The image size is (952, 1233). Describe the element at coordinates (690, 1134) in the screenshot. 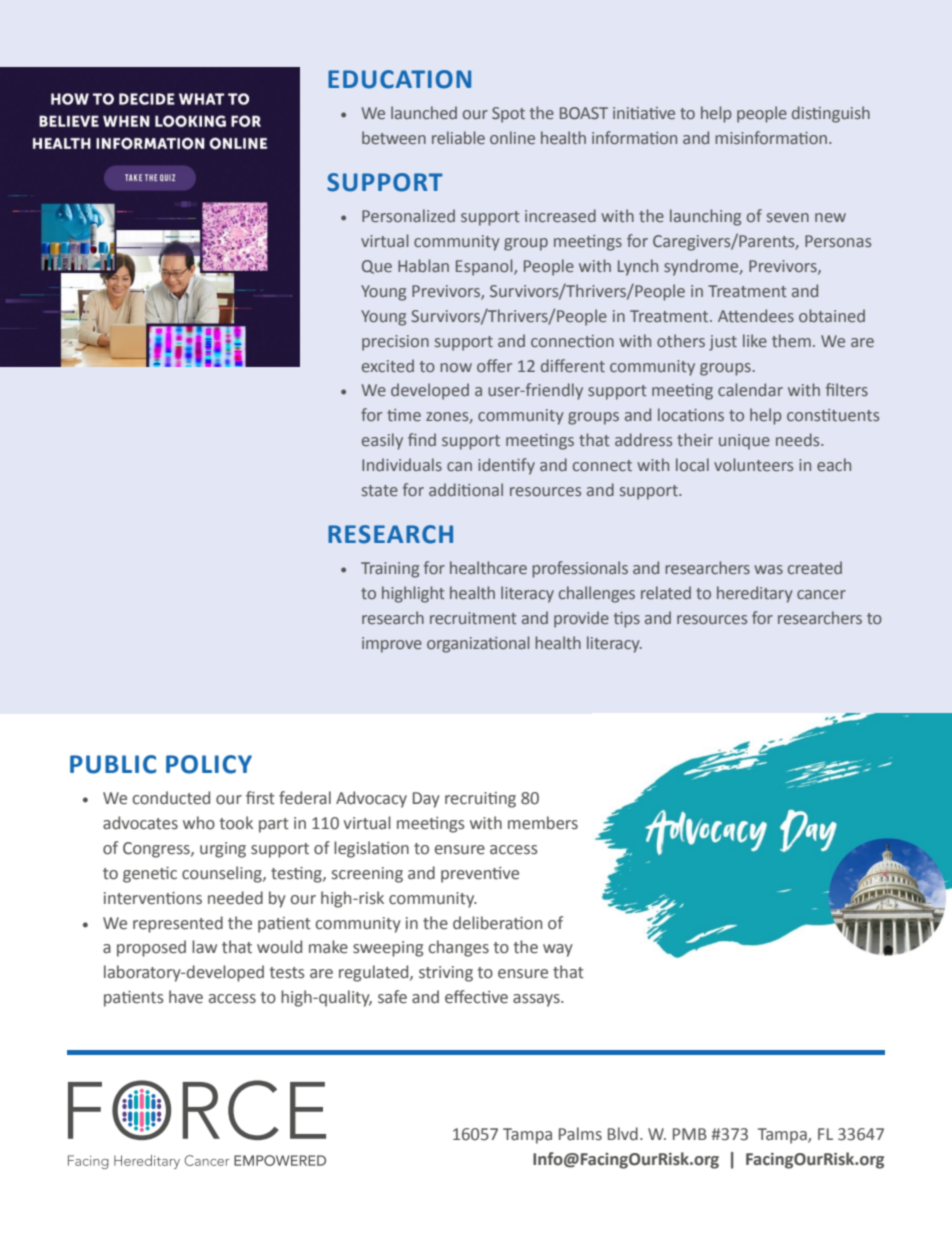

I see `PMB` at that location.
